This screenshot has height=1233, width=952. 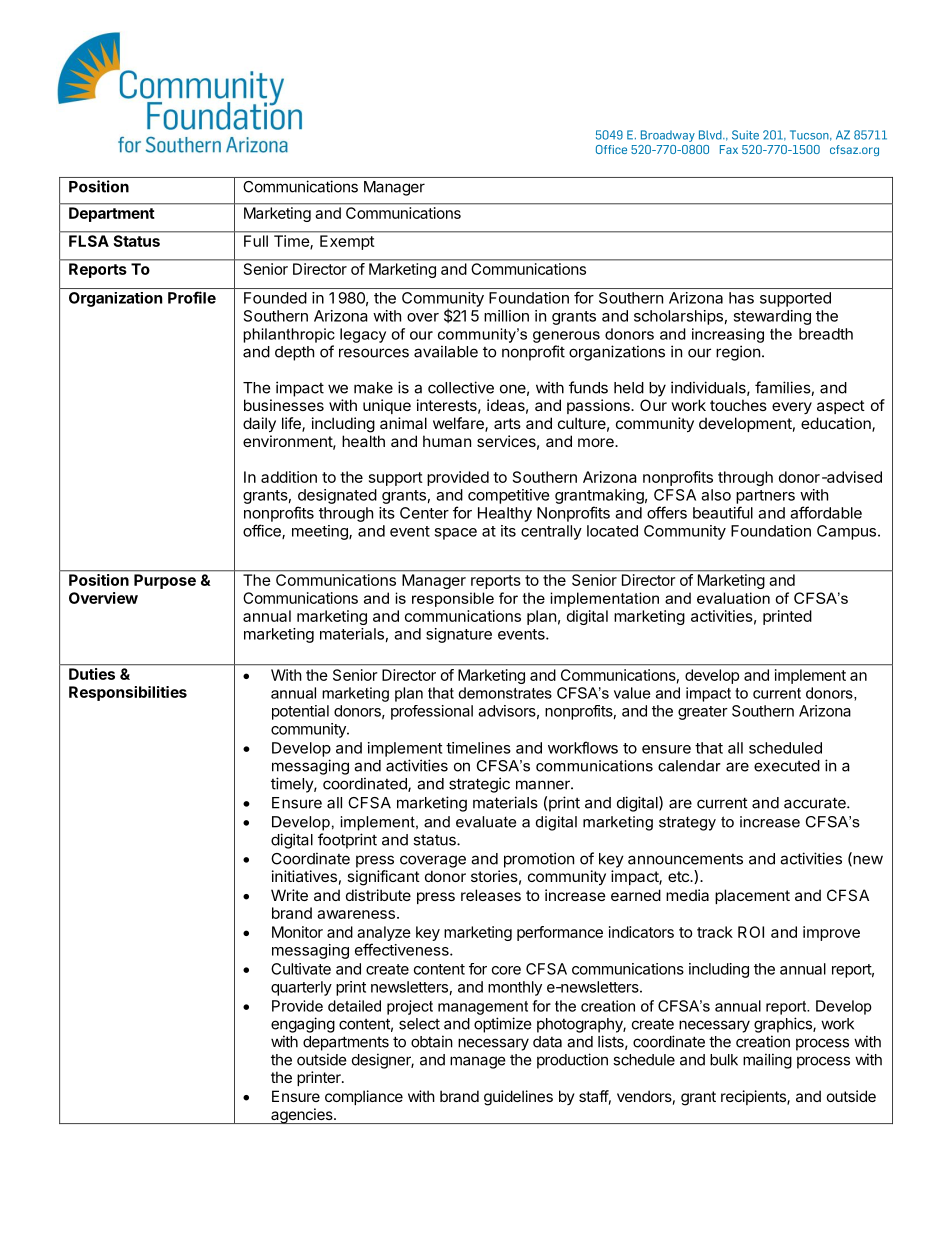 What do you see at coordinates (491, 895) in the screenshot?
I see `releases` at bounding box center [491, 895].
